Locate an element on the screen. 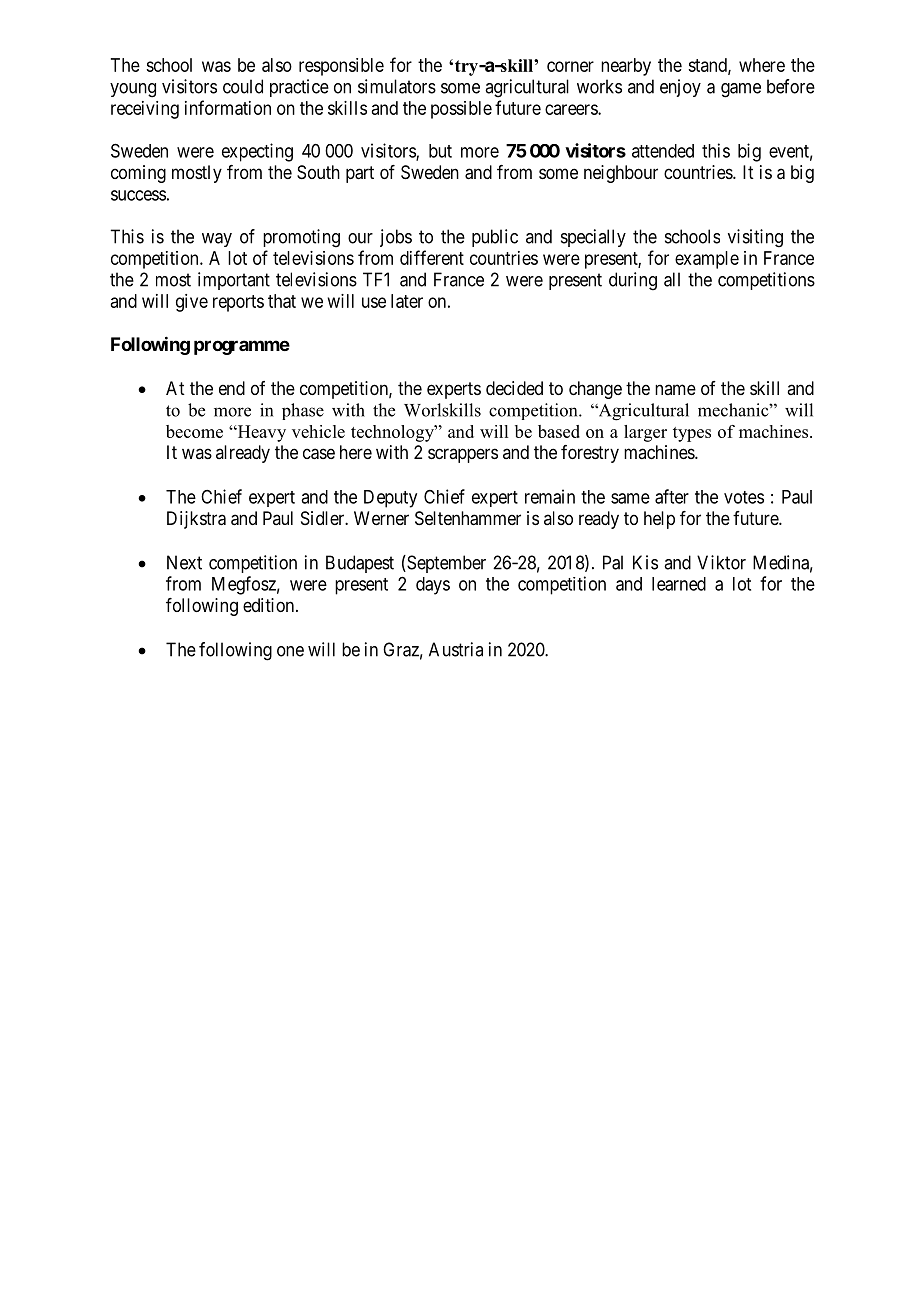  edition is located at coordinates (270, 605).
